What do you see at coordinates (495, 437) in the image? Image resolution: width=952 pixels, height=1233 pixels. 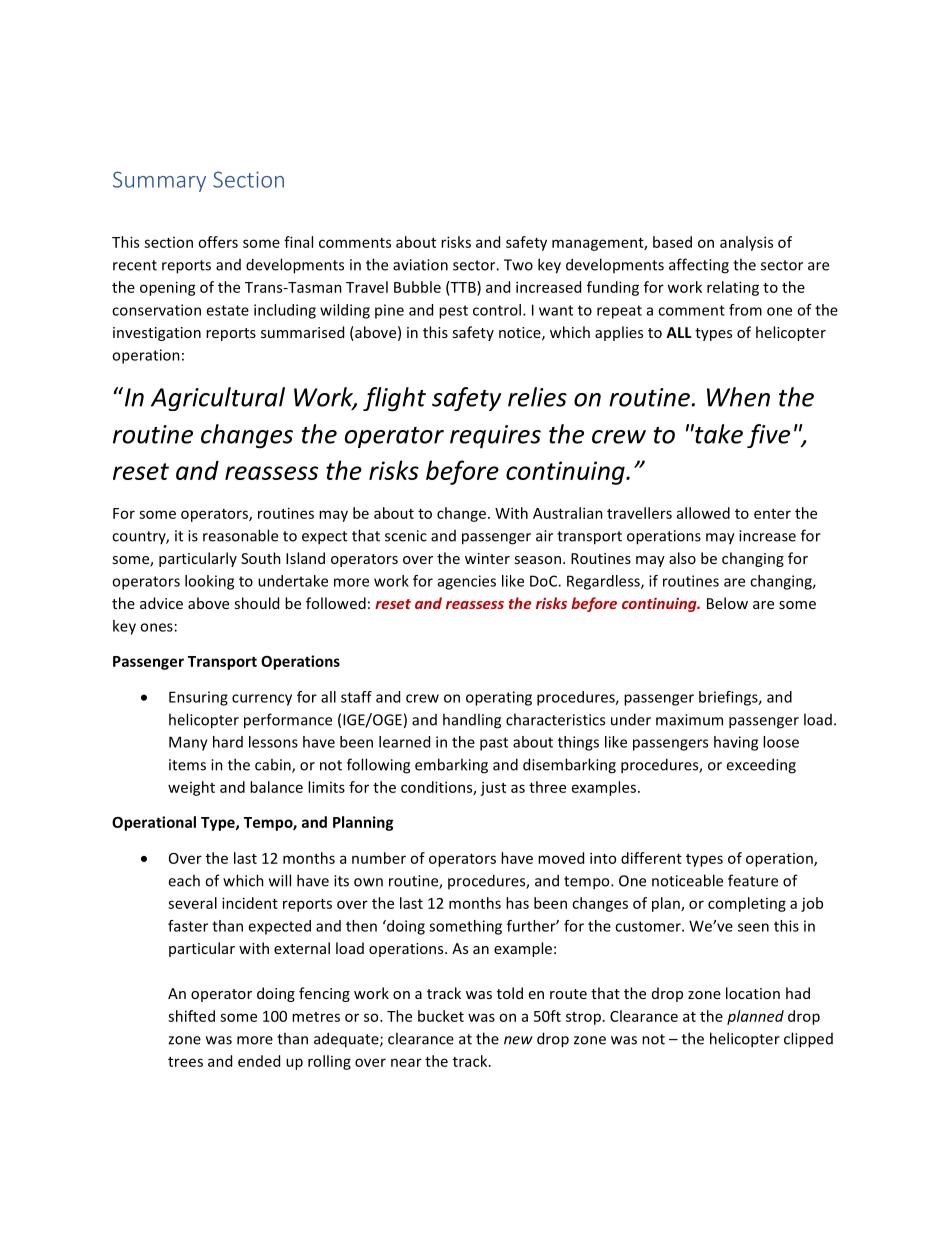 I see `requires` at bounding box center [495, 437].
